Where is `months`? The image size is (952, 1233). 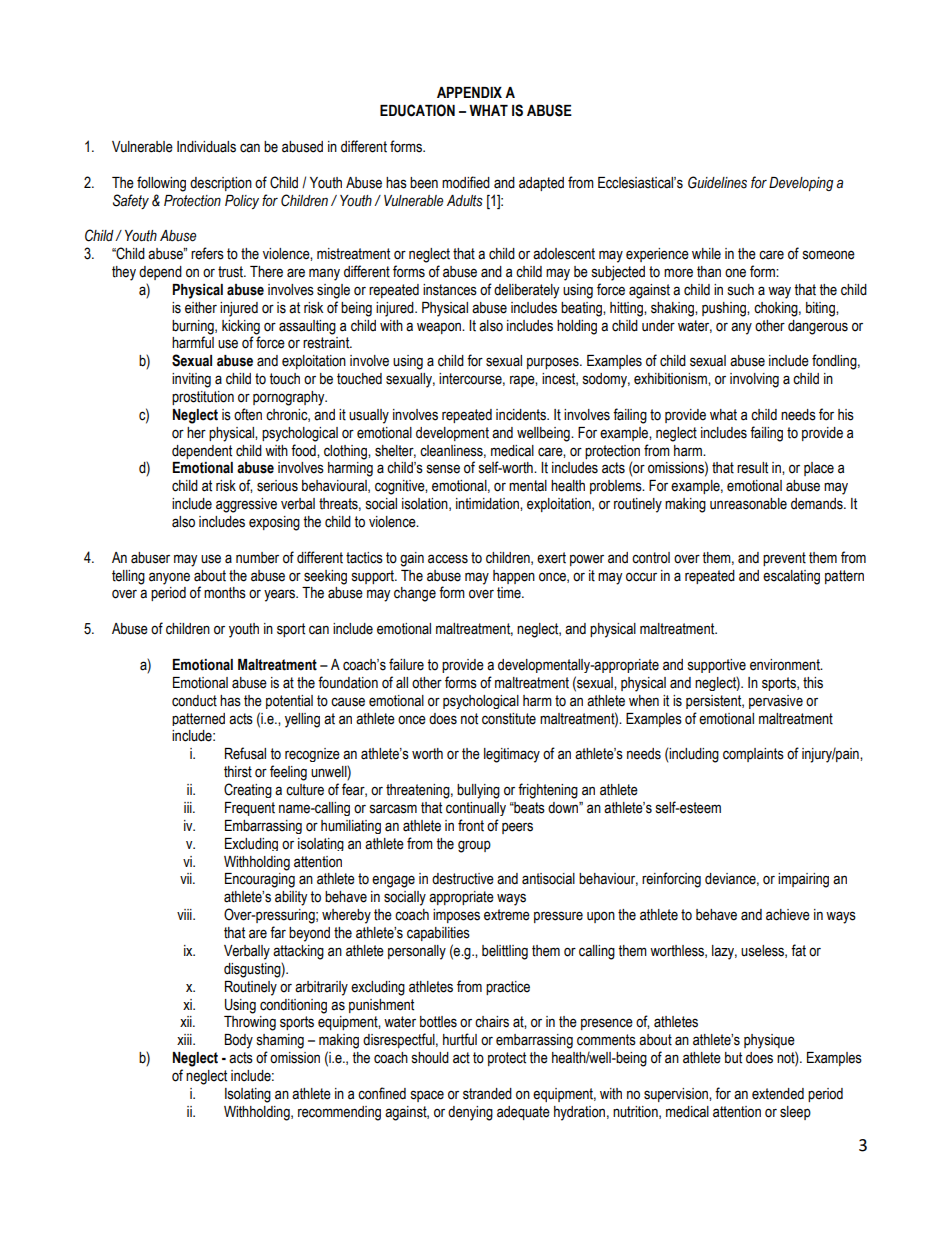
months is located at coordinates (225, 593).
